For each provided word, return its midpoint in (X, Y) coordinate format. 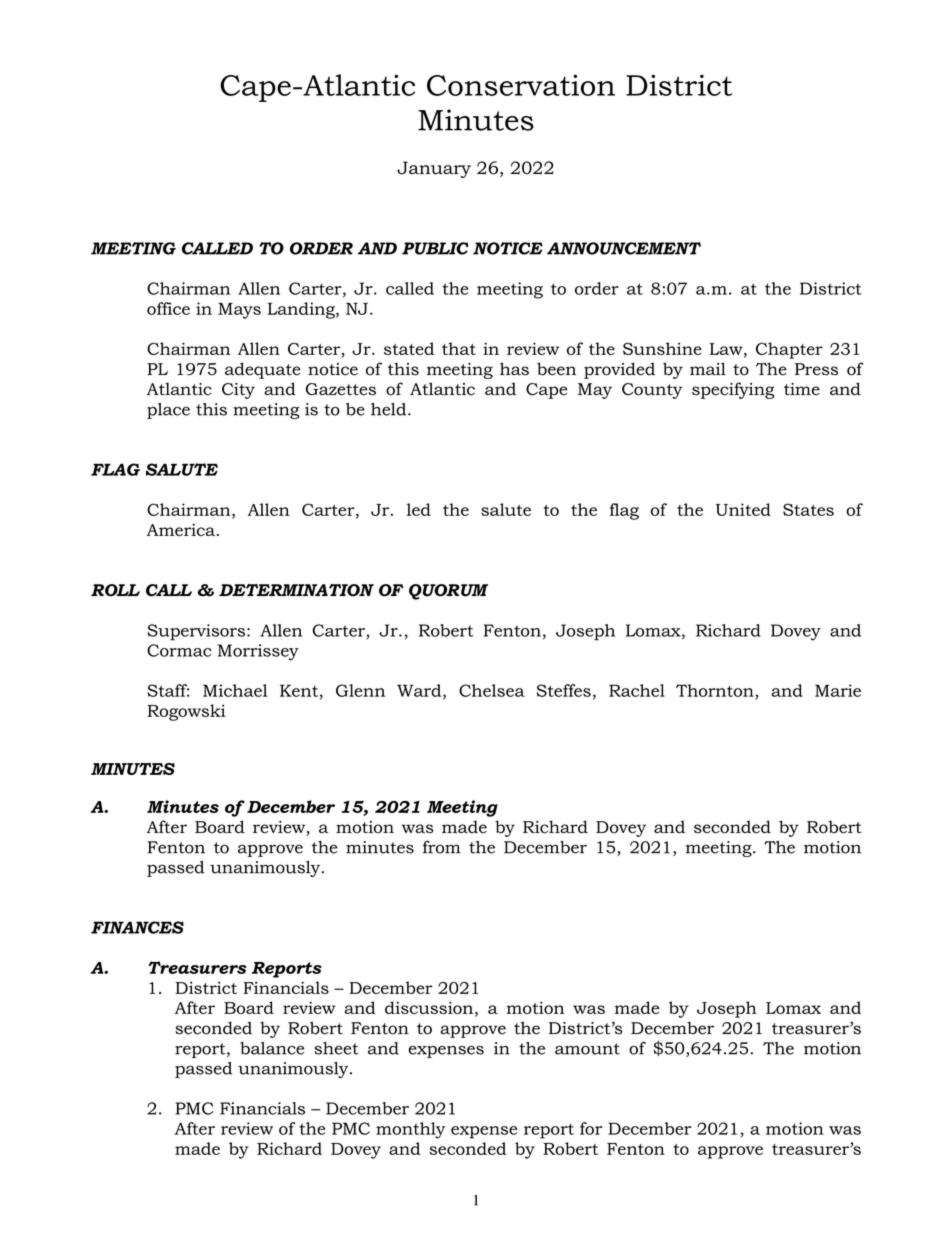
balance (272, 1048)
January (434, 169)
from (442, 847)
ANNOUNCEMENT (624, 248)
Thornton (716, 691)
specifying (733, 390)
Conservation (521, 85)
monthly (410, 1130)
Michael (235, 690)
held (390, 409)
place (168, 411)
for (591, 1128)
